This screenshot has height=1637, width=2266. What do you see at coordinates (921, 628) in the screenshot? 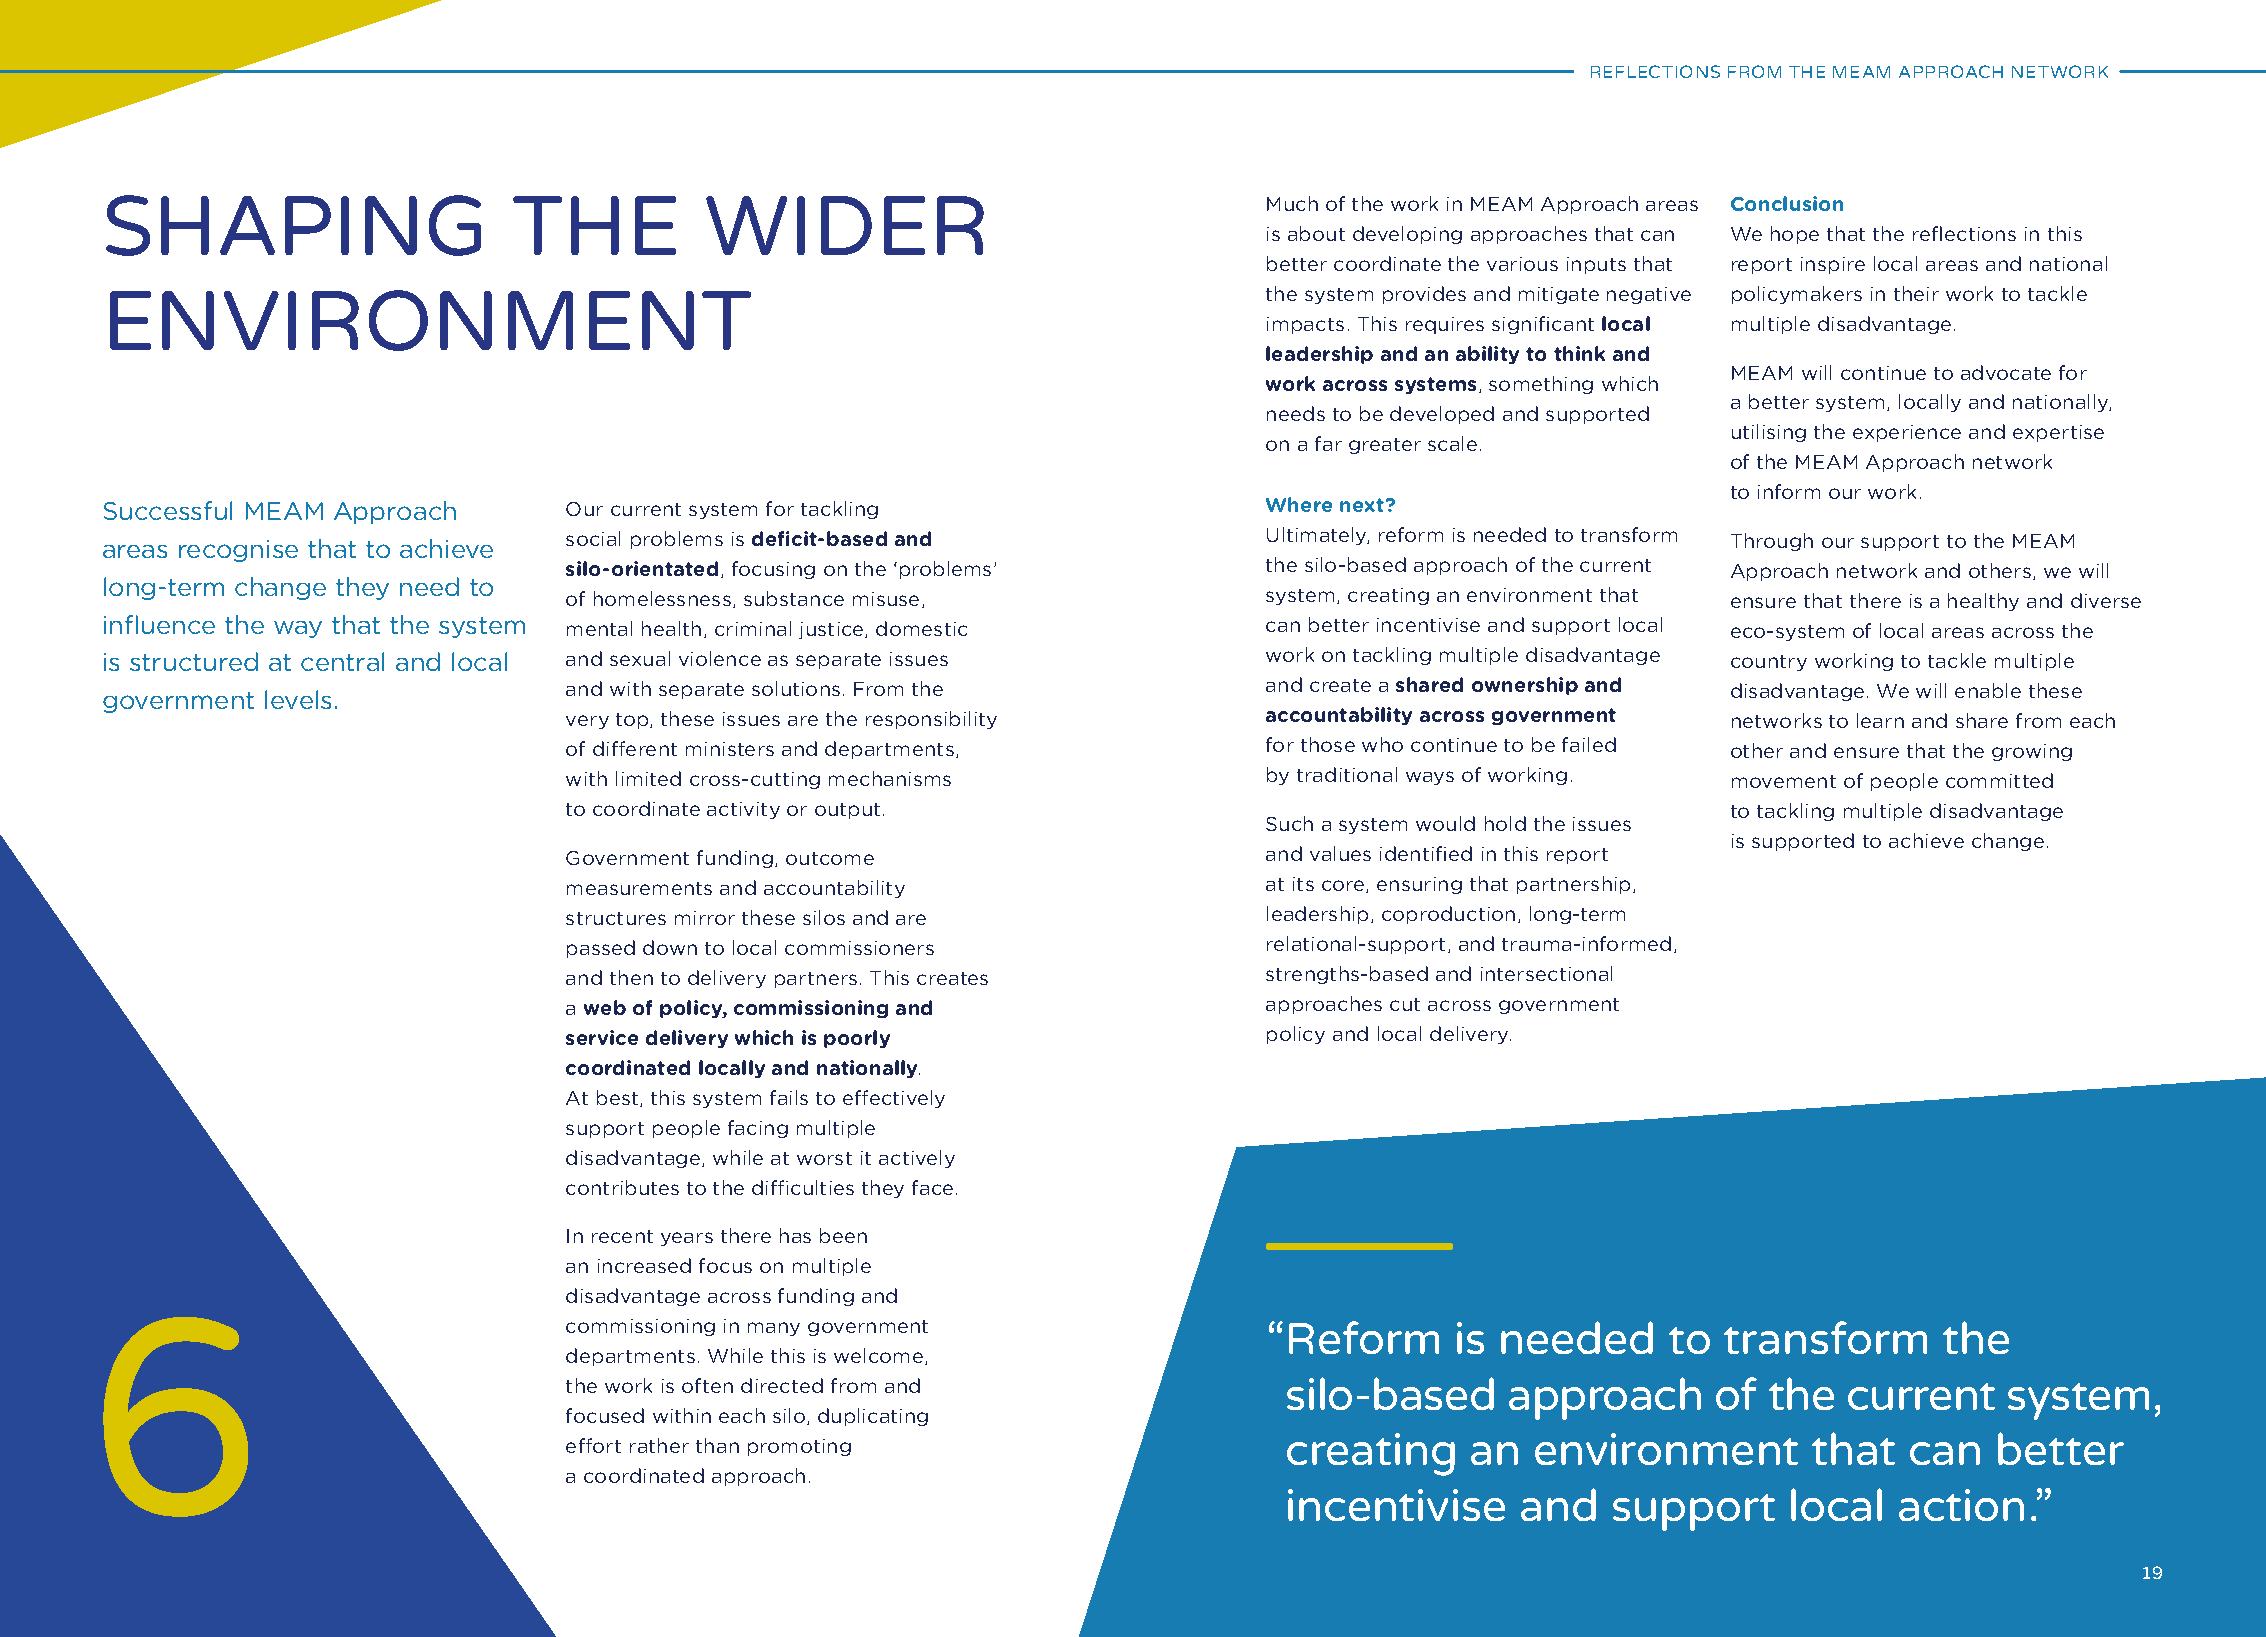
I see `domestic` at bounding box center [921, 628].
